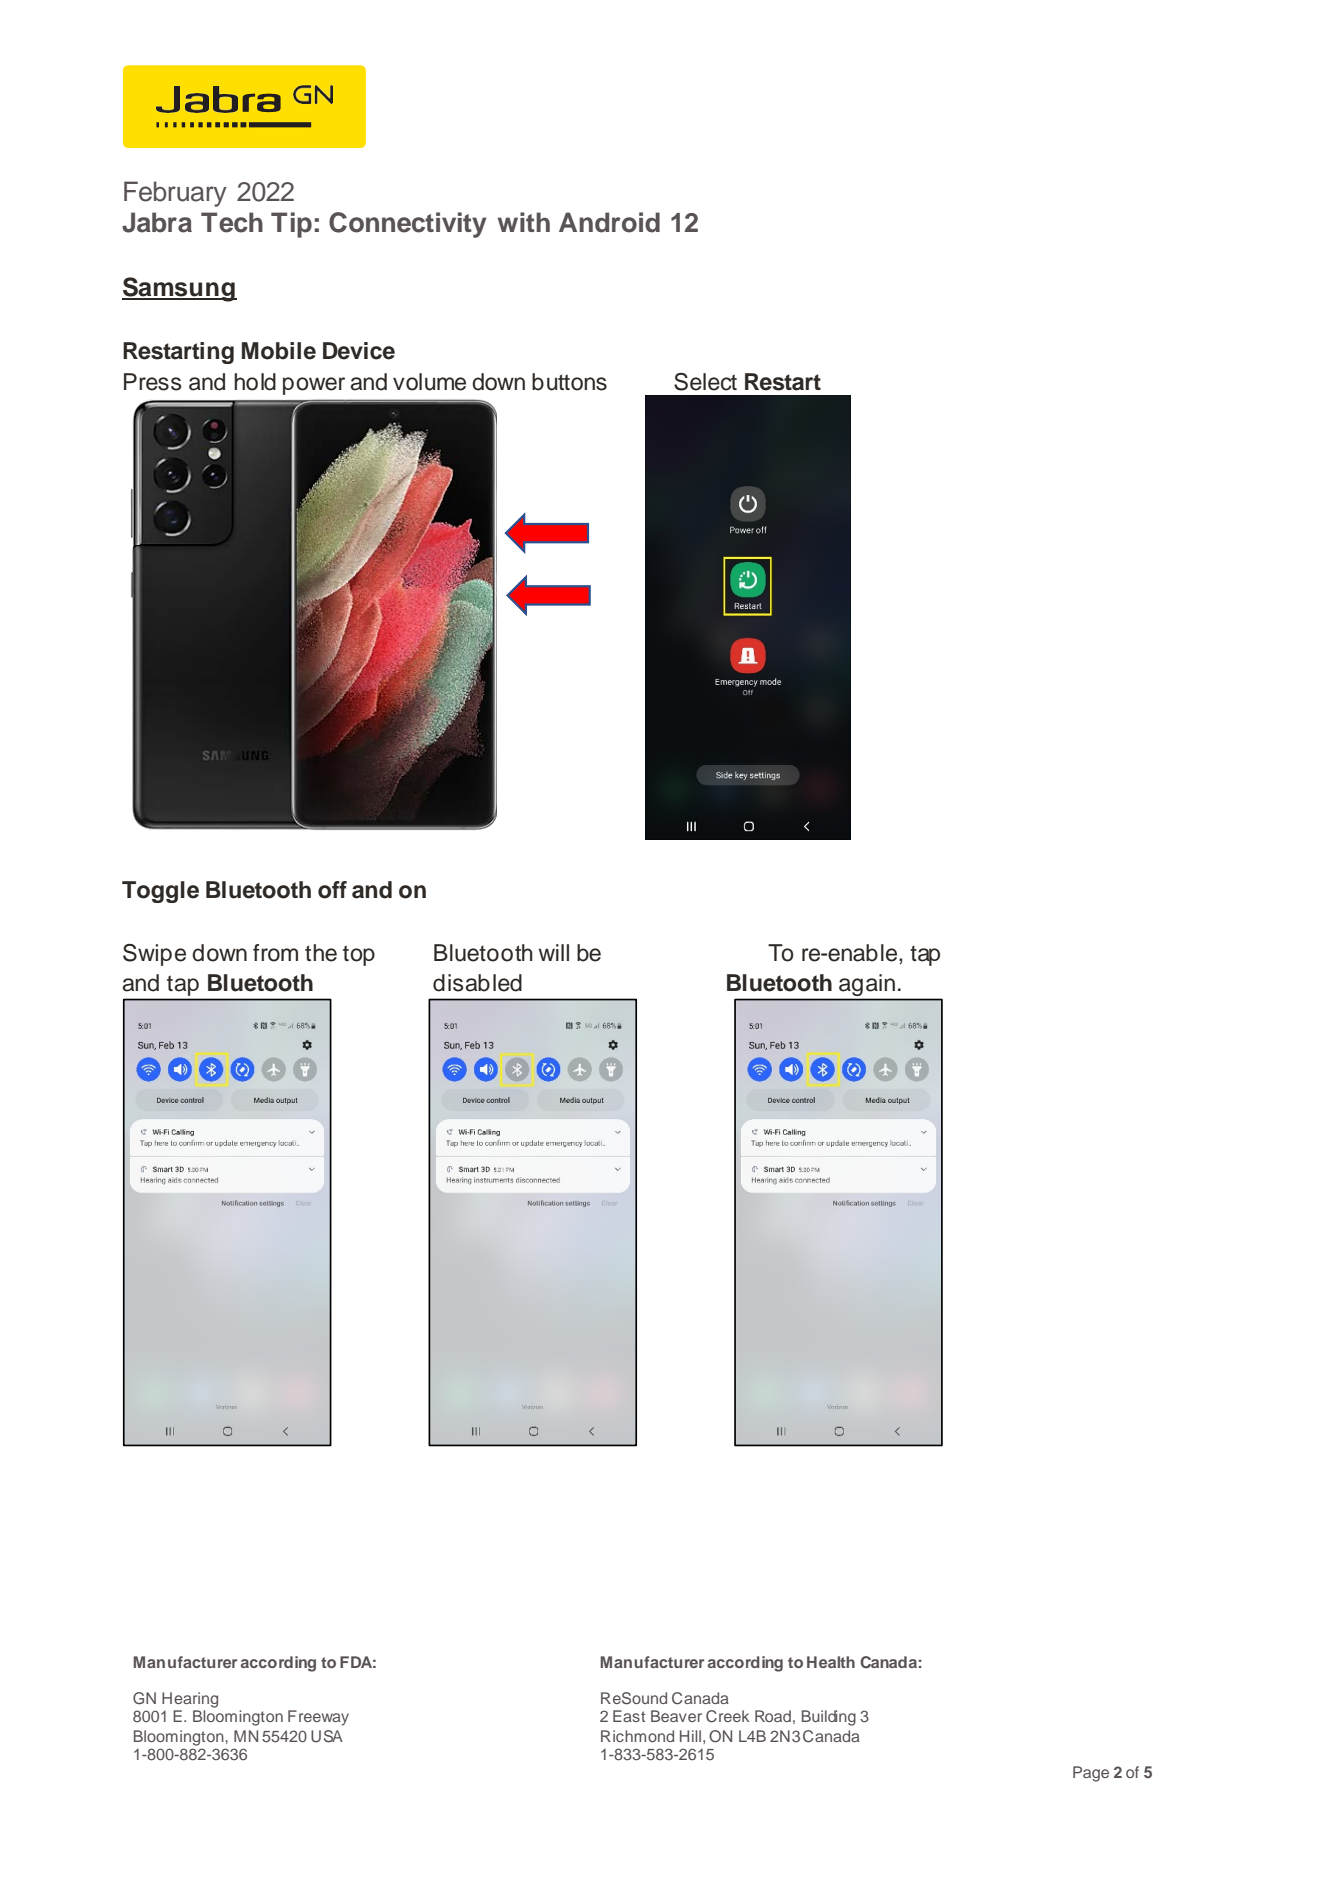  I want to click on will, so click(553, 952).
